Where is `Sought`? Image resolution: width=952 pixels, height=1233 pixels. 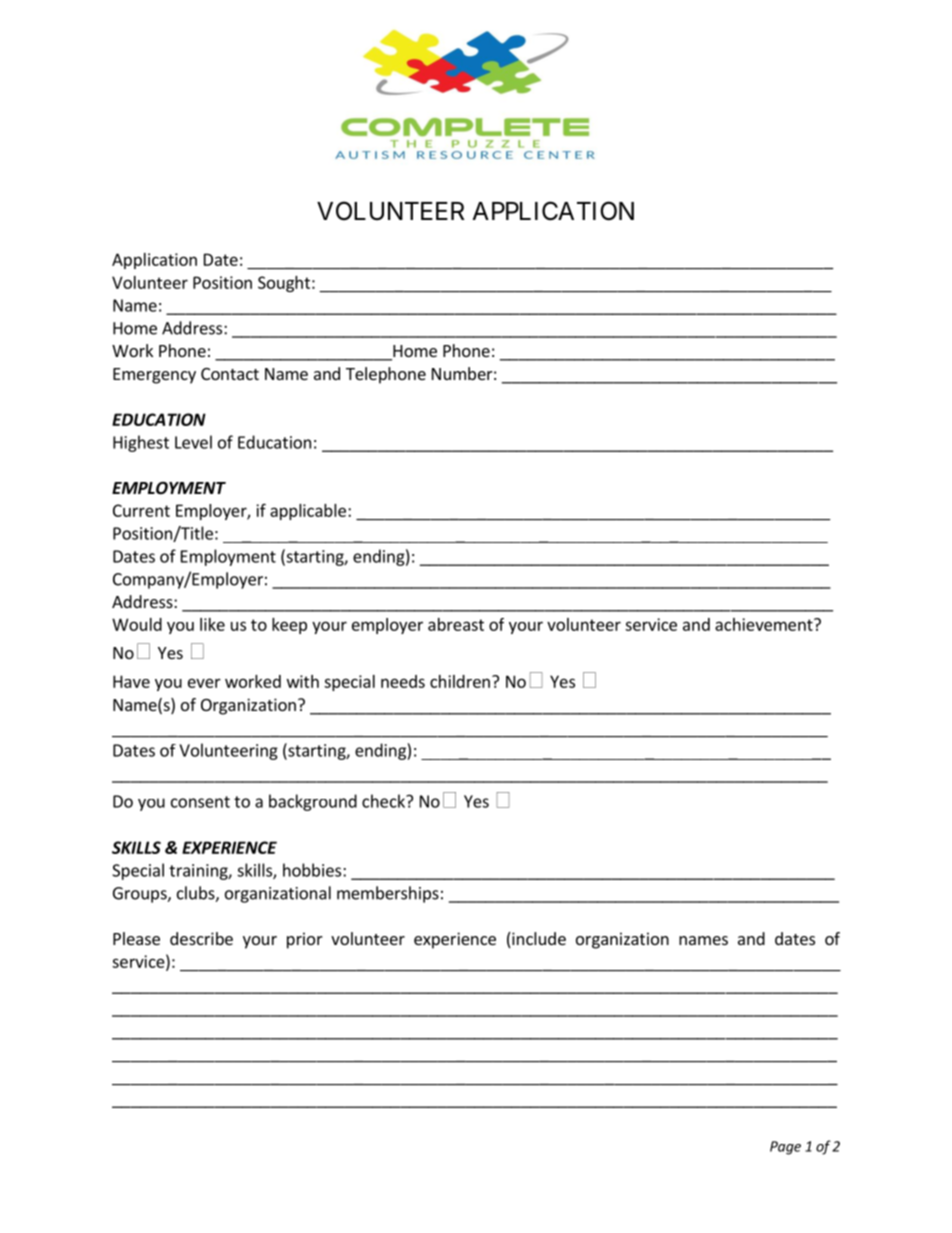 Sought is located at coordinates (284, 284).
